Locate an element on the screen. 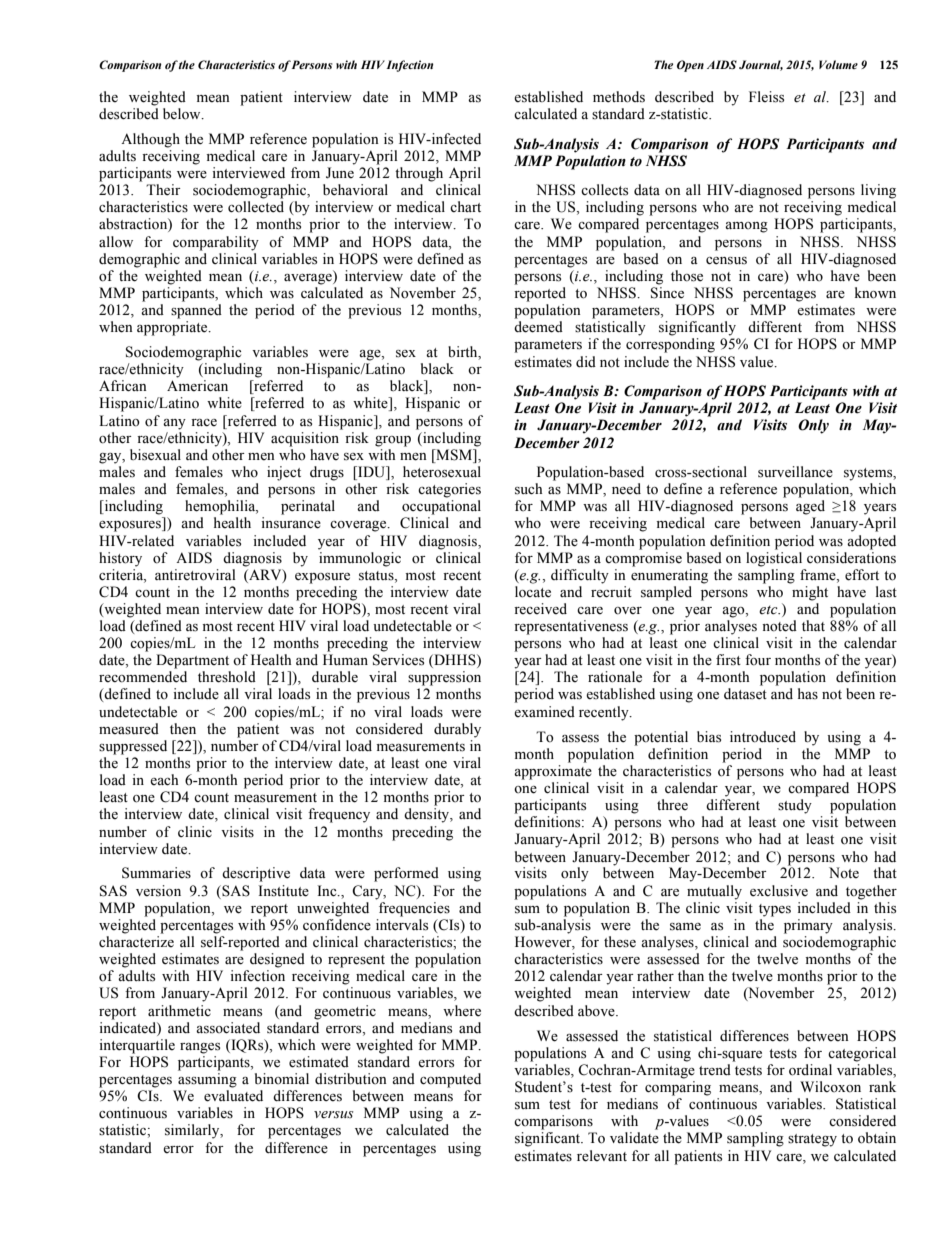 This screenshot has height=1233, width=952. methods is located at coordinates (619, 97).
